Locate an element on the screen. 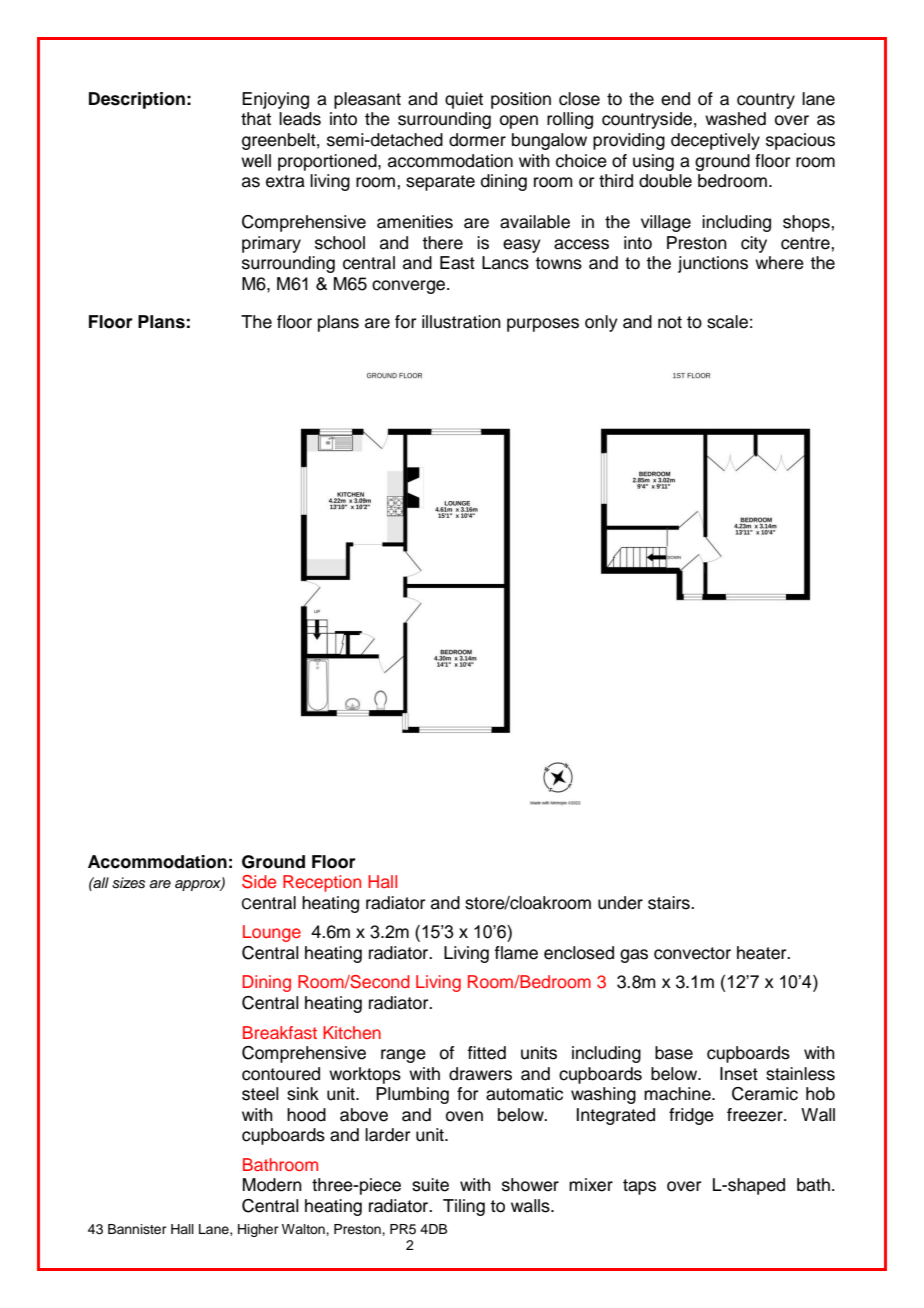  scale is located at coordinates (727, 322).
